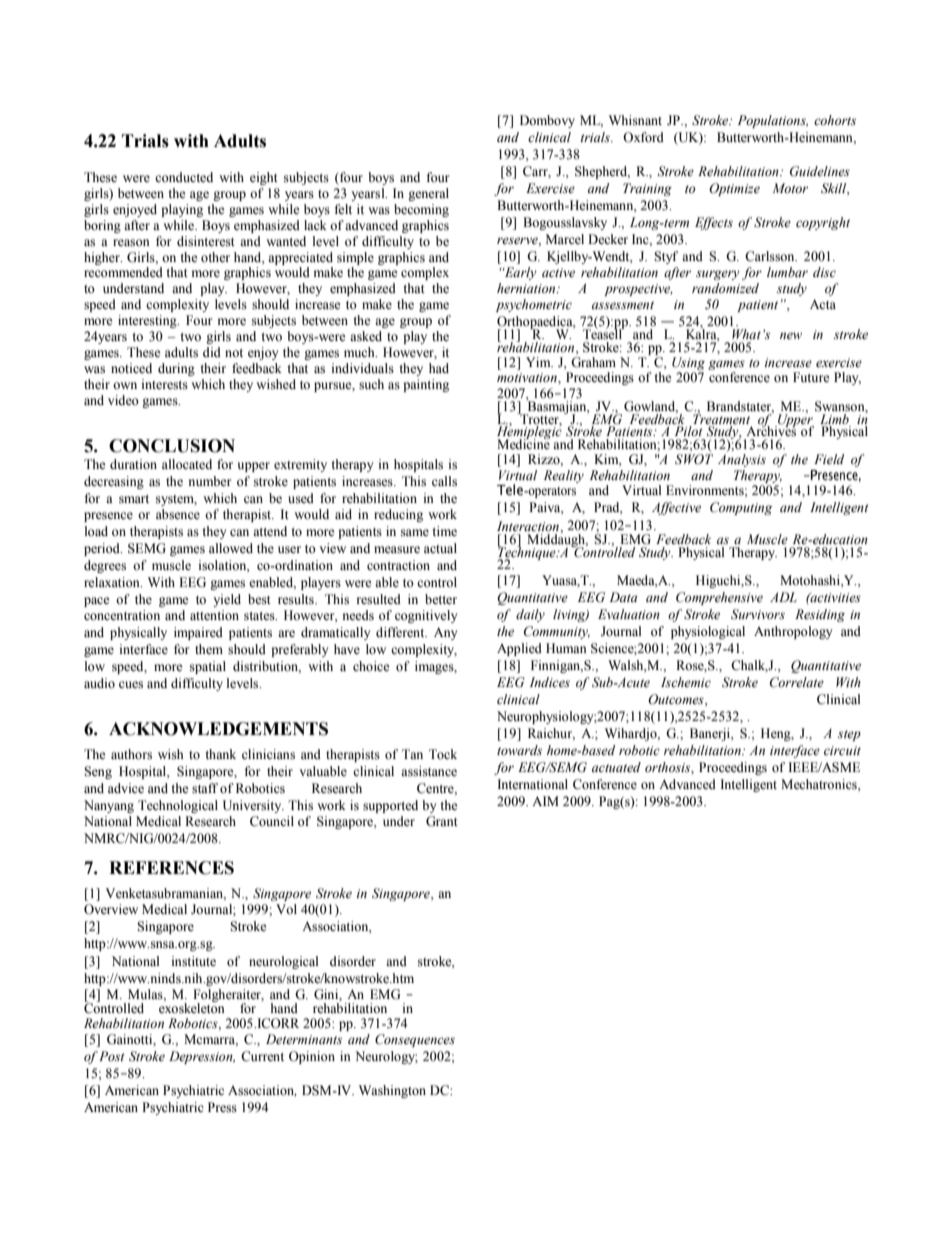 Image resolution: width=952 pixels, height=1233 pixels. I want to click on attention, so click(214, 615).
